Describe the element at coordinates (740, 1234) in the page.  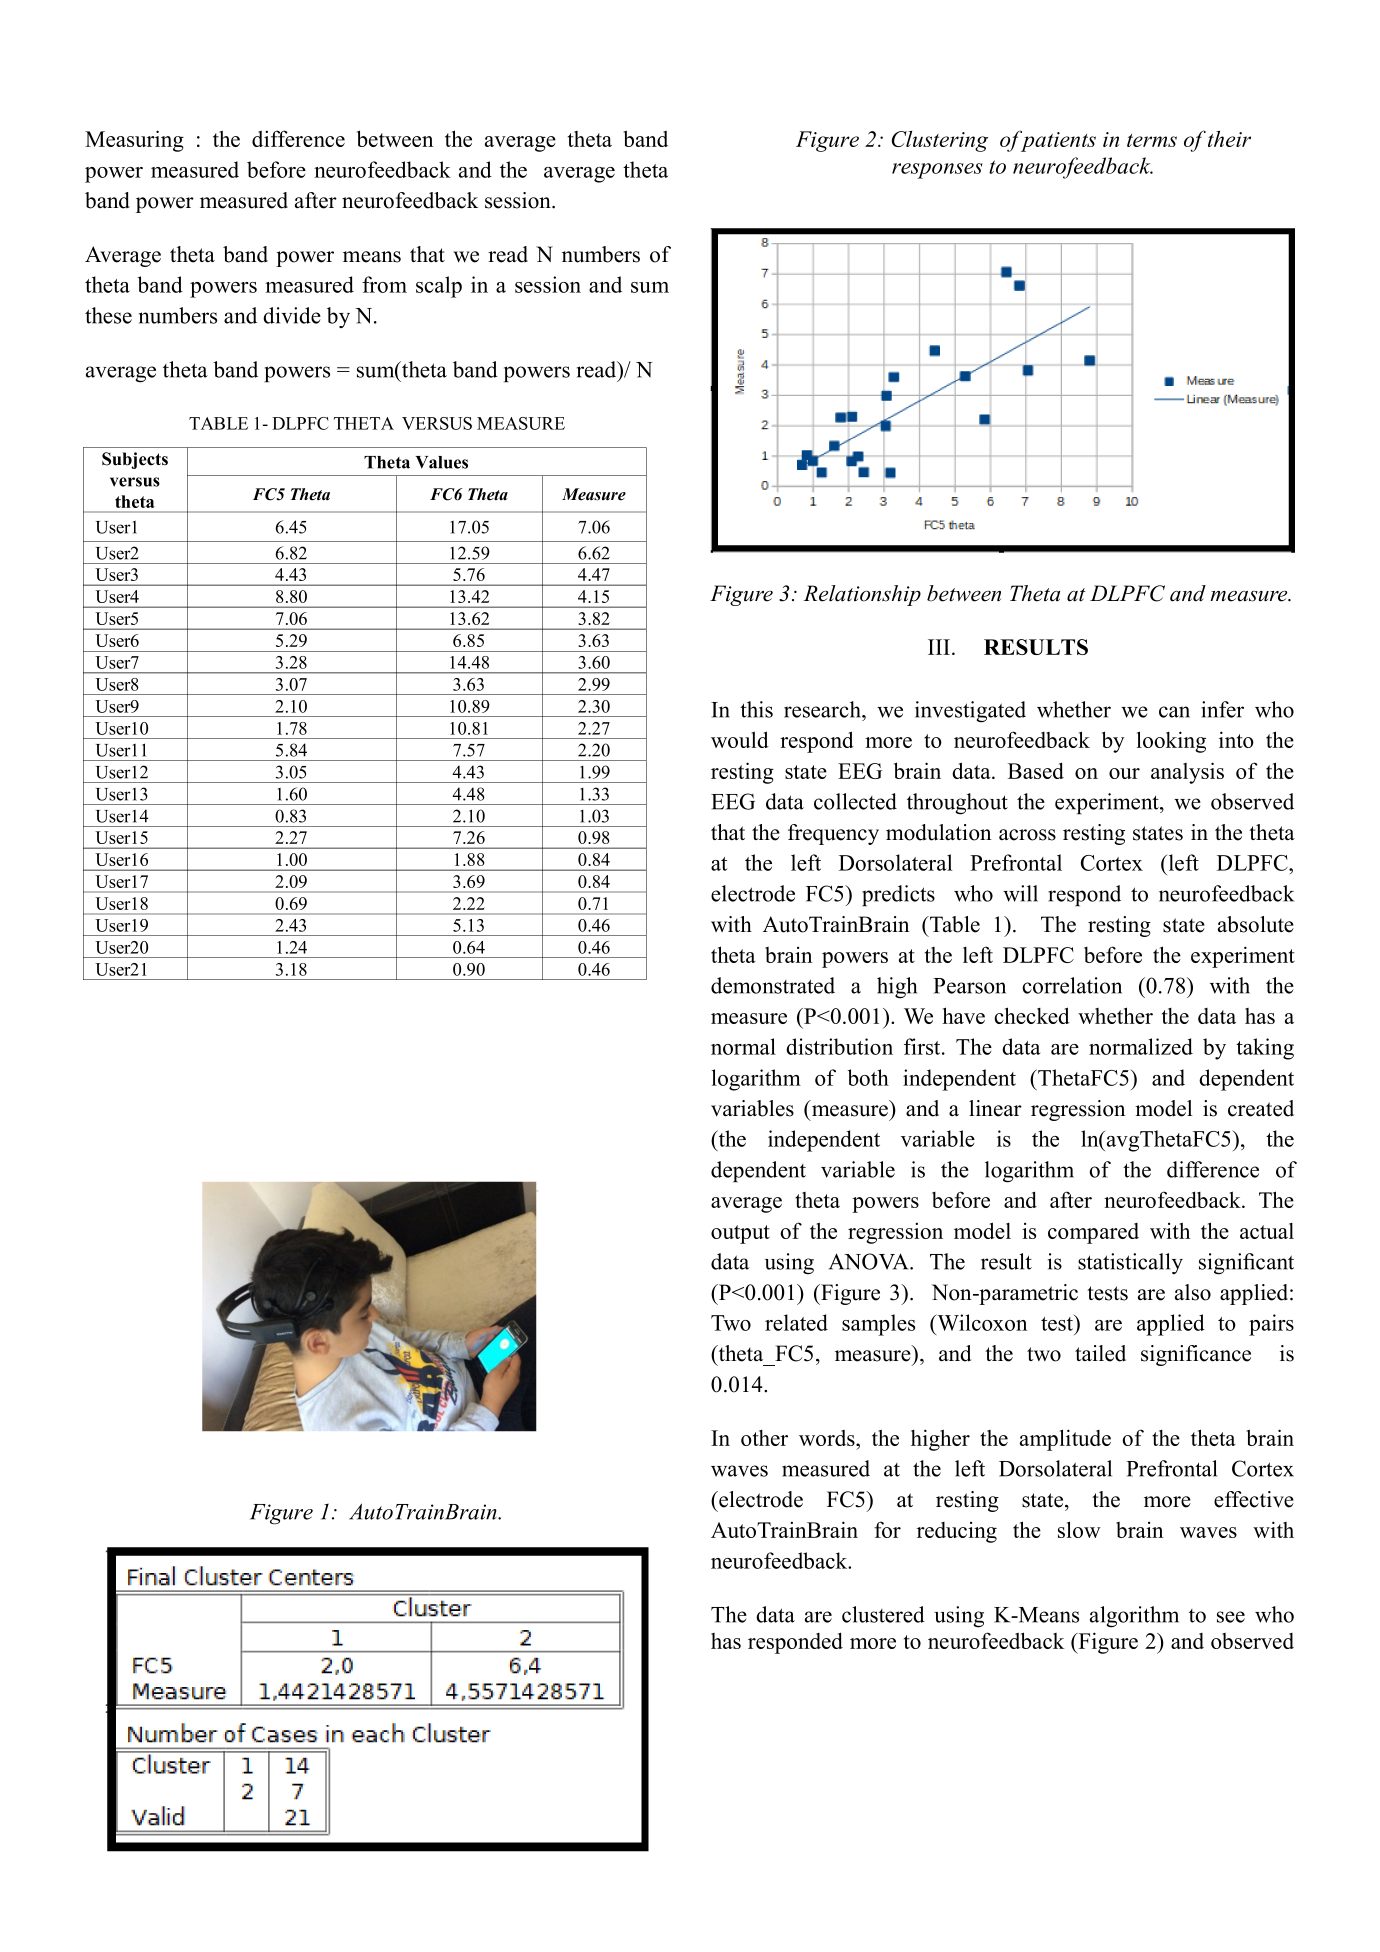
I see `output` at that location.
